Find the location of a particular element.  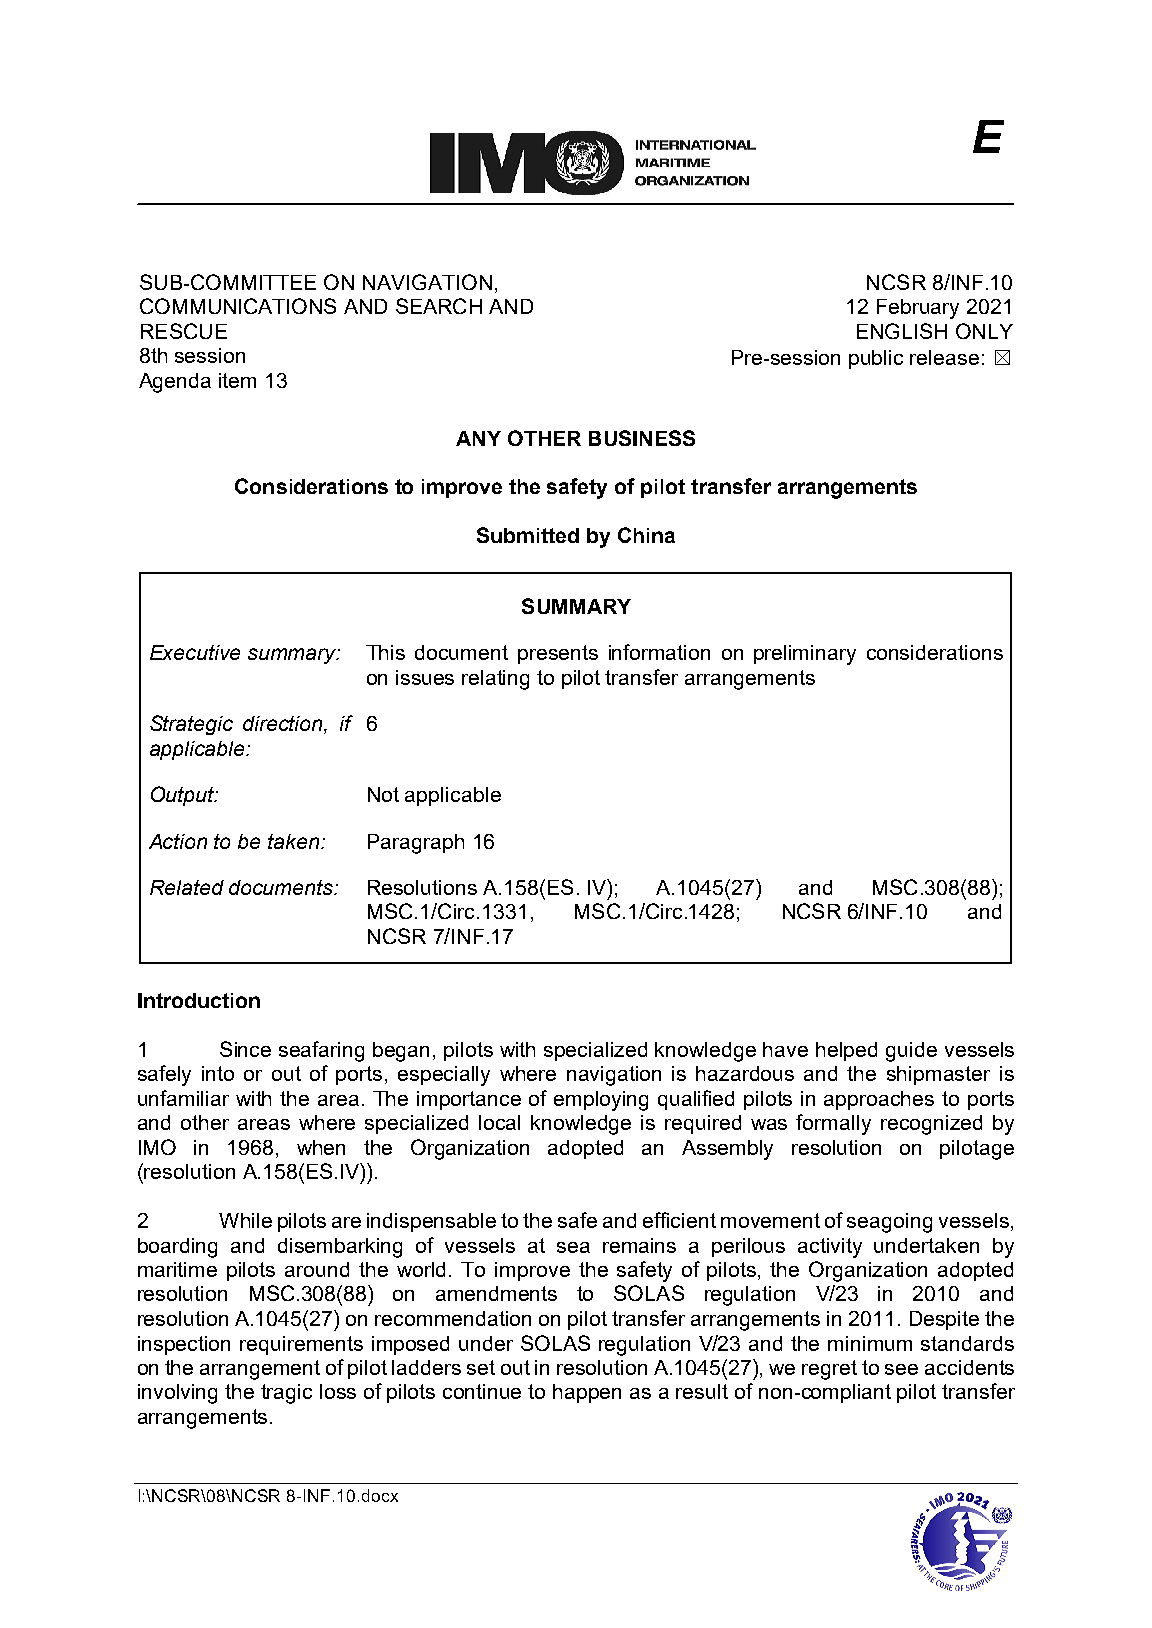

COMMUNICATIONS is located at coordinates (238, 306).
